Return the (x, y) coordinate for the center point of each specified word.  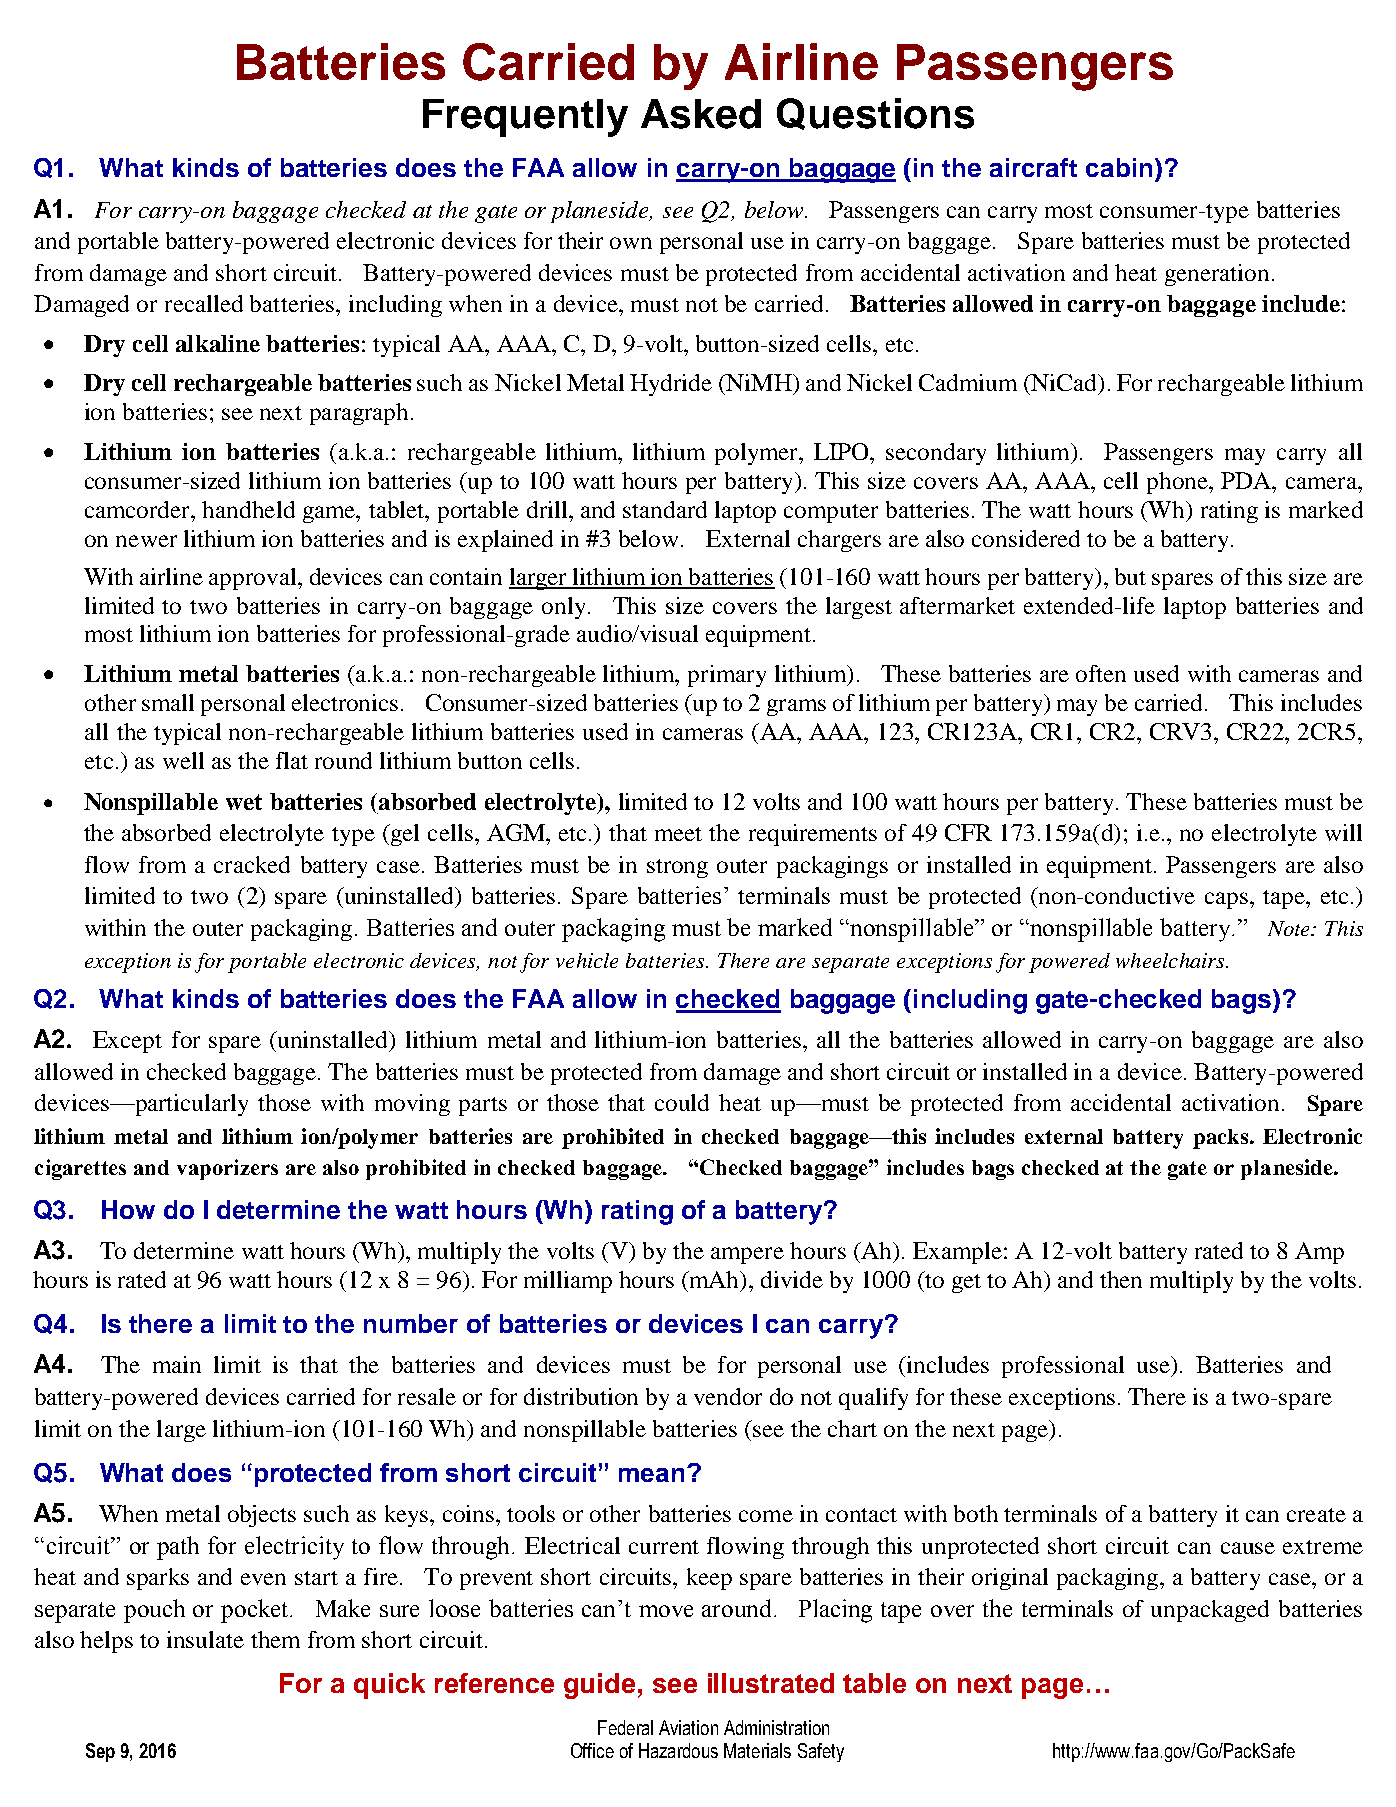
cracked (252, 864)
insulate (205, 1639)
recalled (204, 303)
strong (677, 868)
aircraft (1033, 167)
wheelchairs (1171, 960)
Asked (701, 114)
